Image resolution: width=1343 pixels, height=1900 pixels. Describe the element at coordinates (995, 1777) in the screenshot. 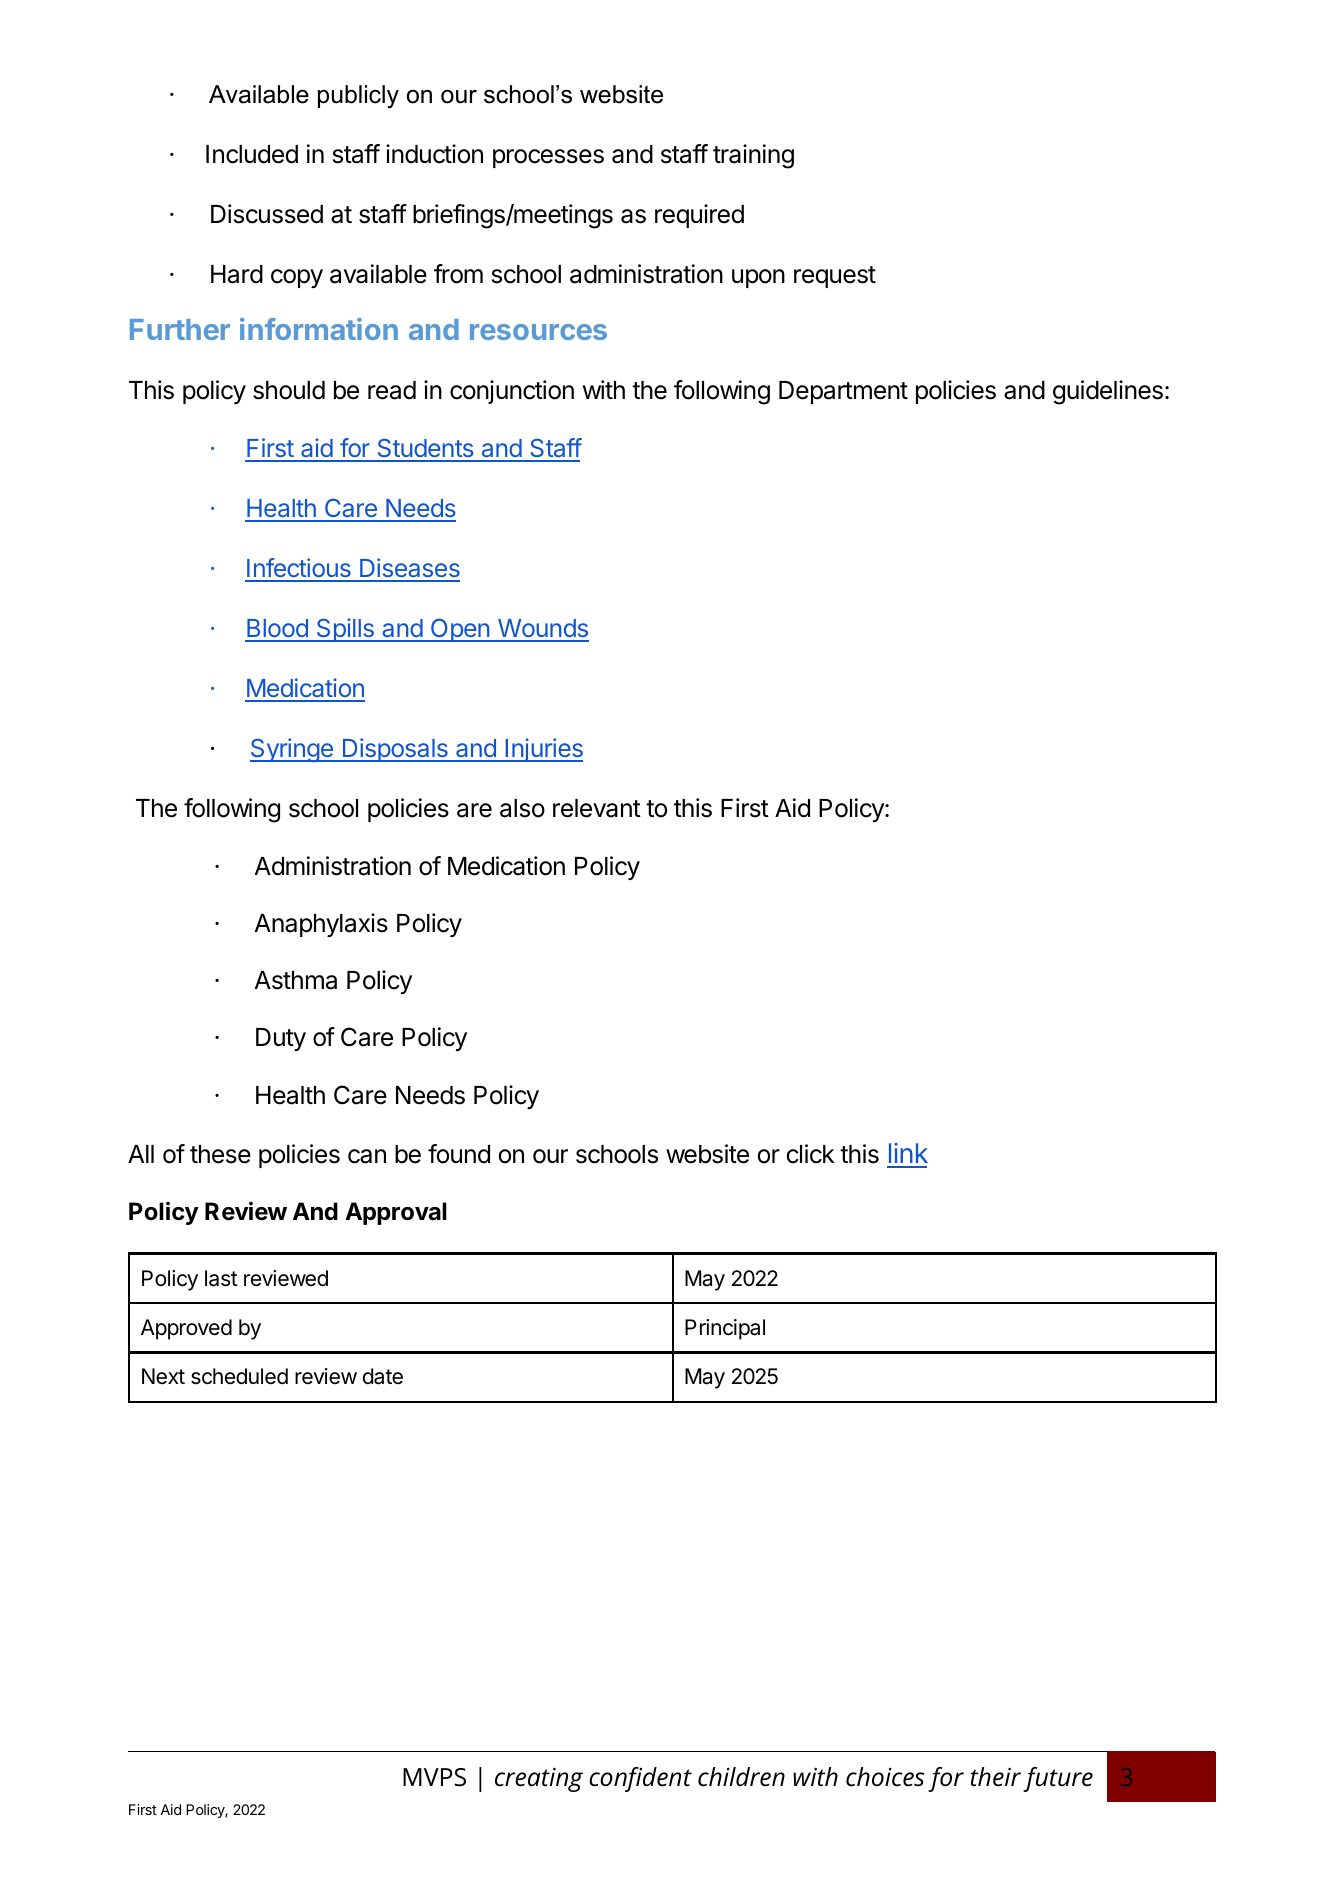

I see `their` at that location.
